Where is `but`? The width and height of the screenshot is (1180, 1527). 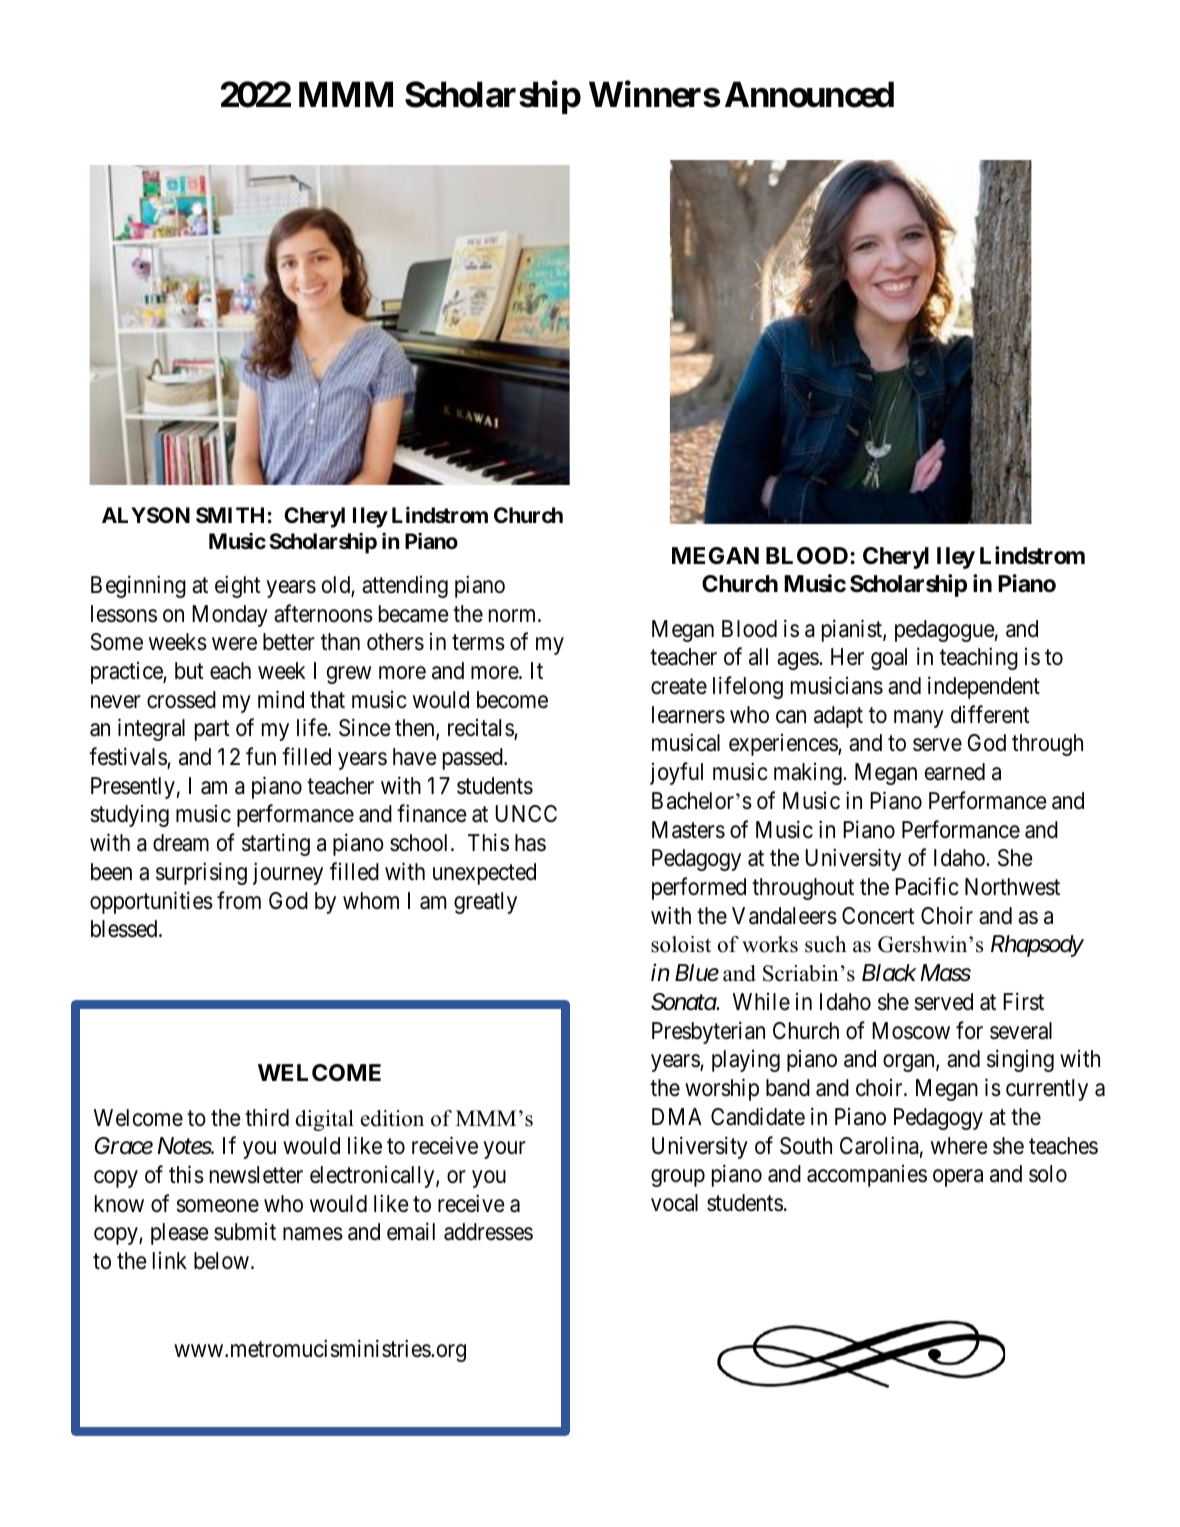
but is located at coordinates (189, 671).
